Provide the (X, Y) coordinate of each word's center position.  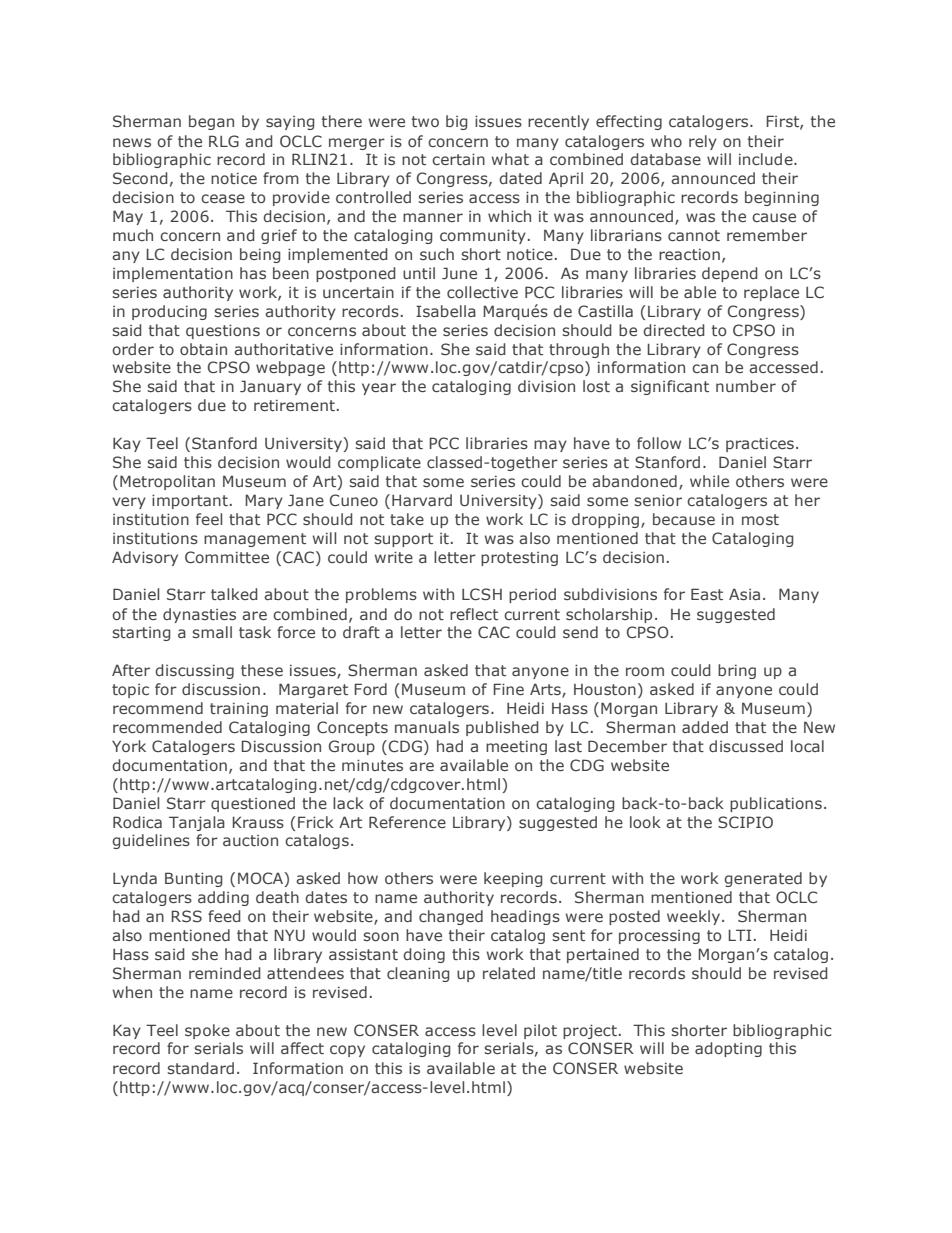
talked (234, 594)
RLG (224, 141)
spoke (207, 1031)
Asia (744, 594)
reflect (474, 614)
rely (703, 142)
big (457, 122)
